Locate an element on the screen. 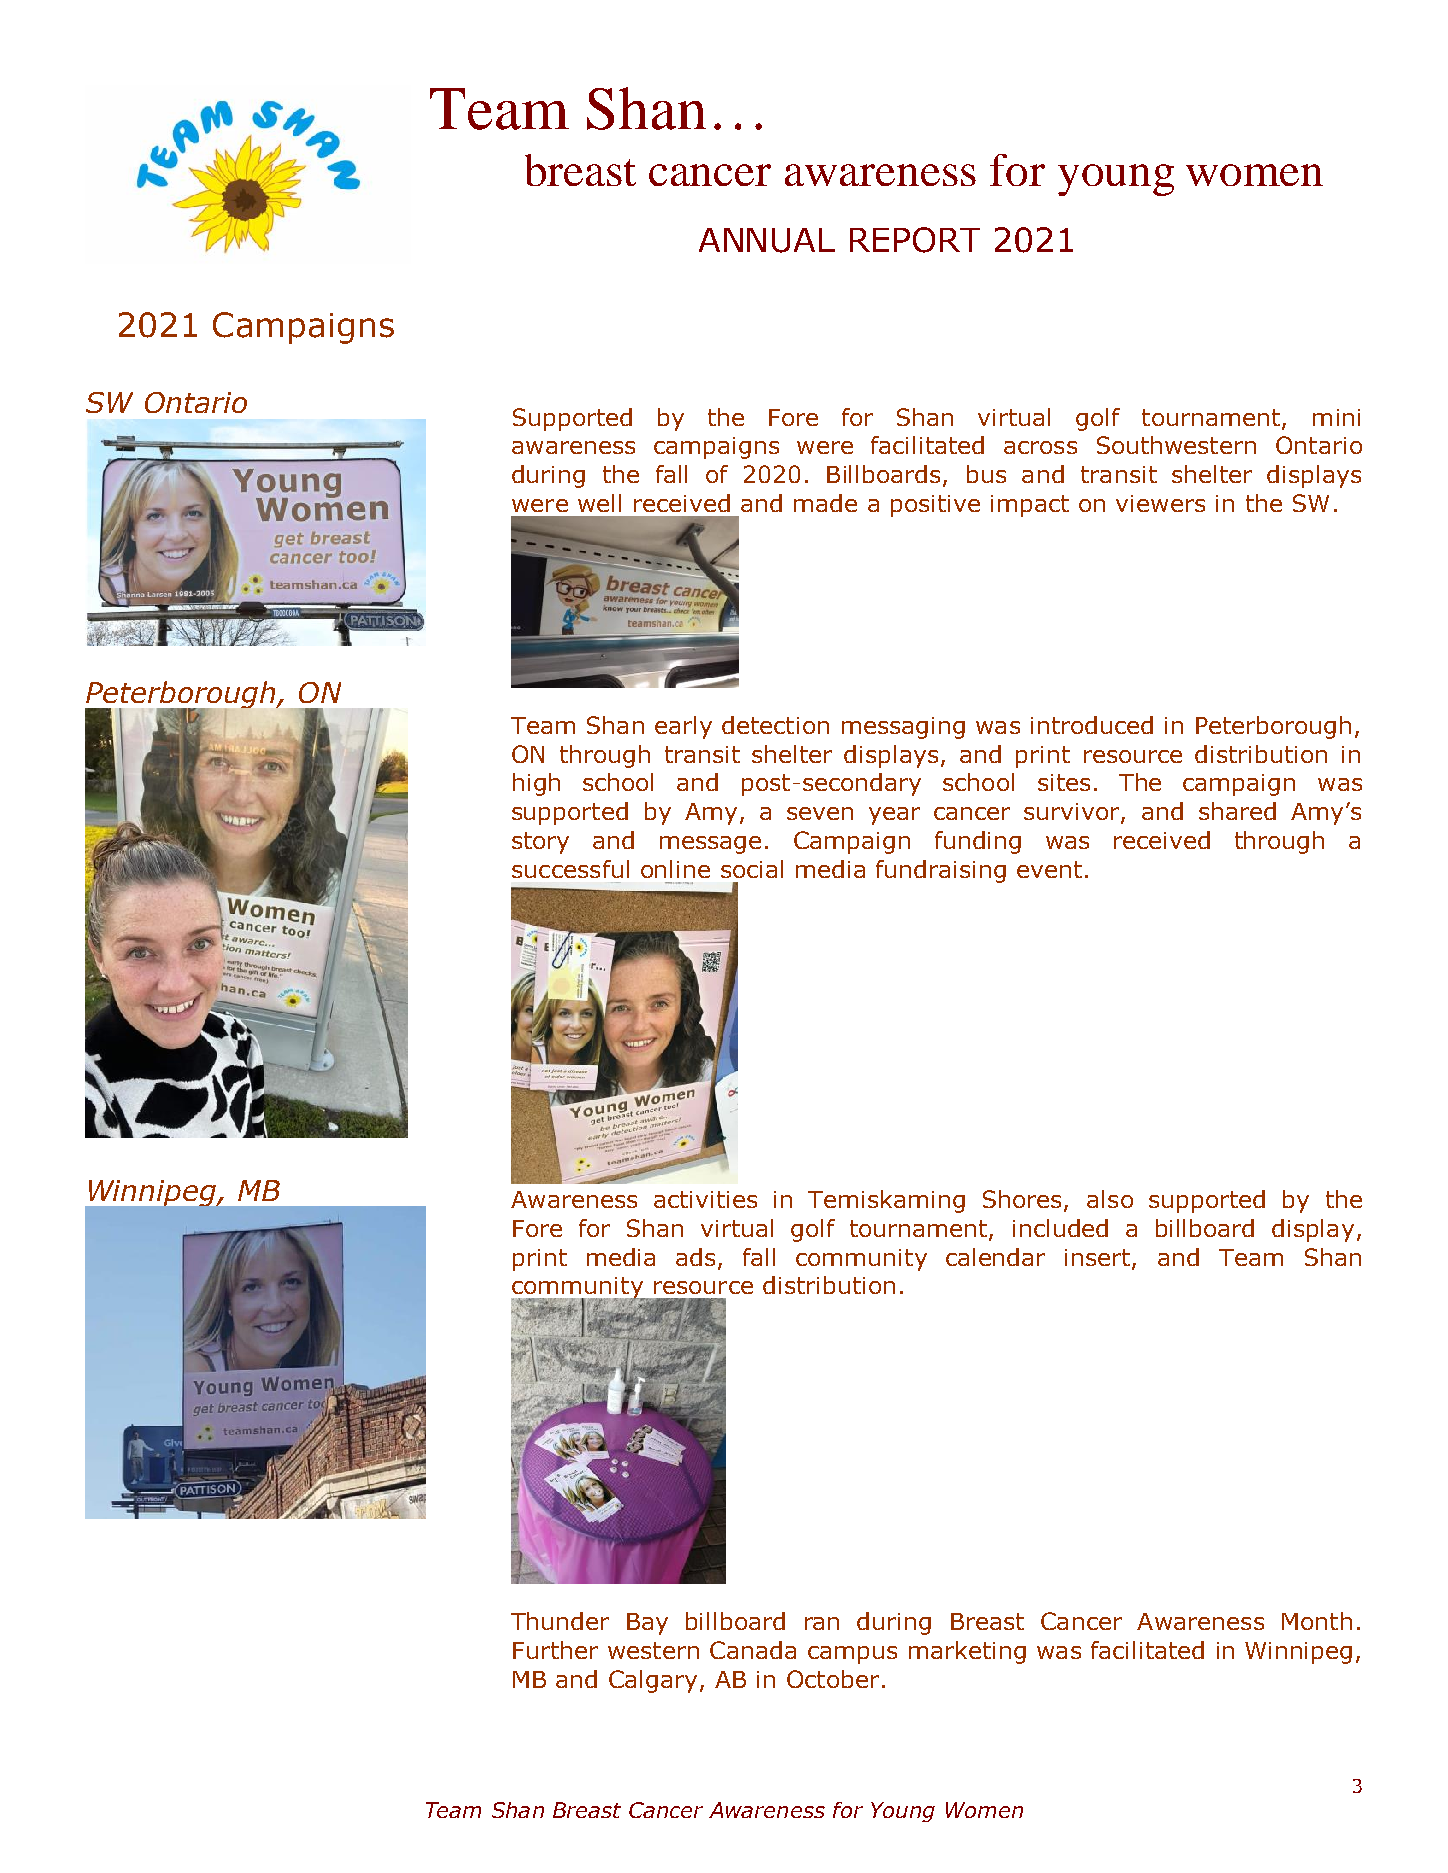  ANNUAL is located at coordinates (767, 240).
